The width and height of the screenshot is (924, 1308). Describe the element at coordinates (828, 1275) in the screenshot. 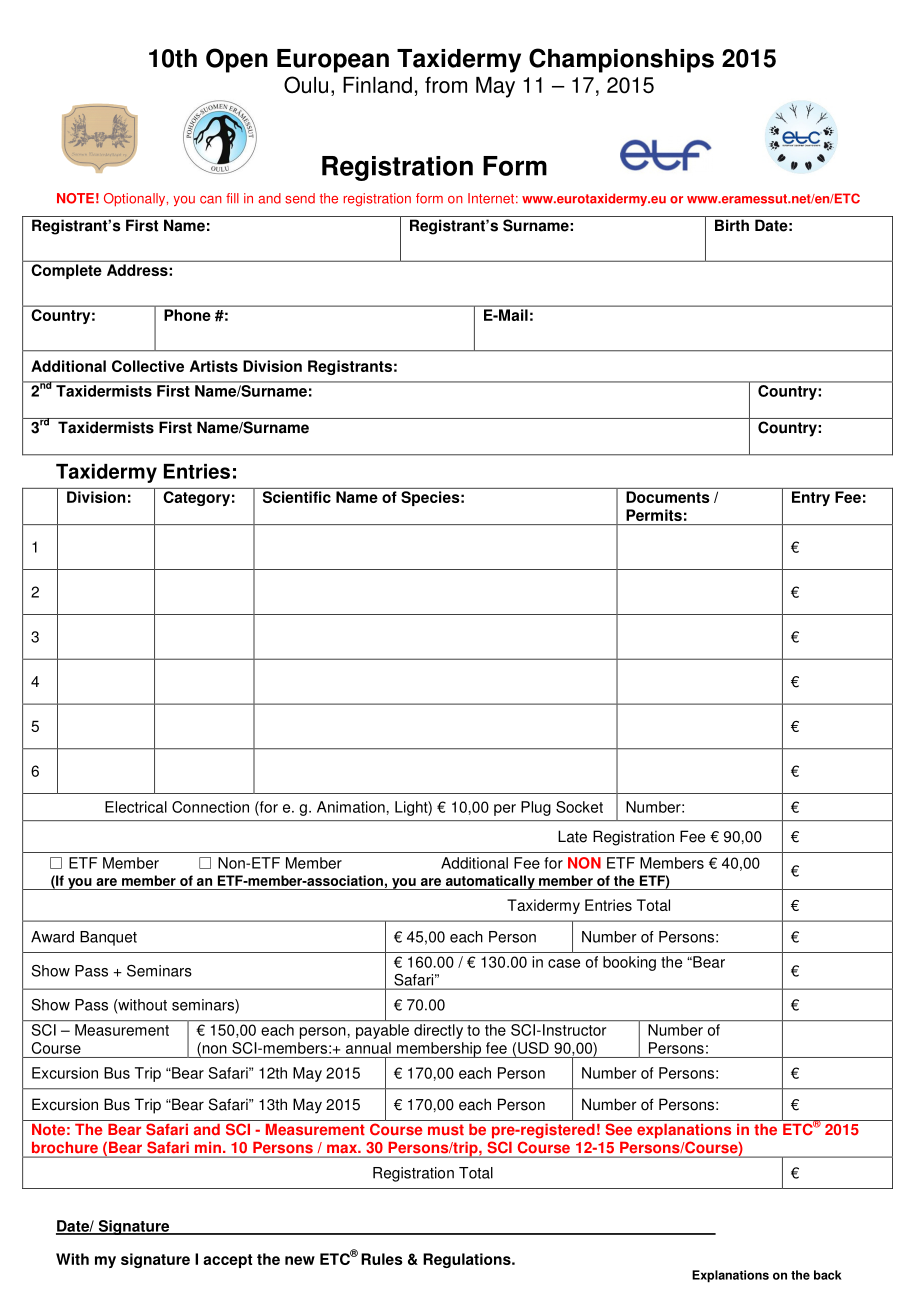

I see `back` at that location.
